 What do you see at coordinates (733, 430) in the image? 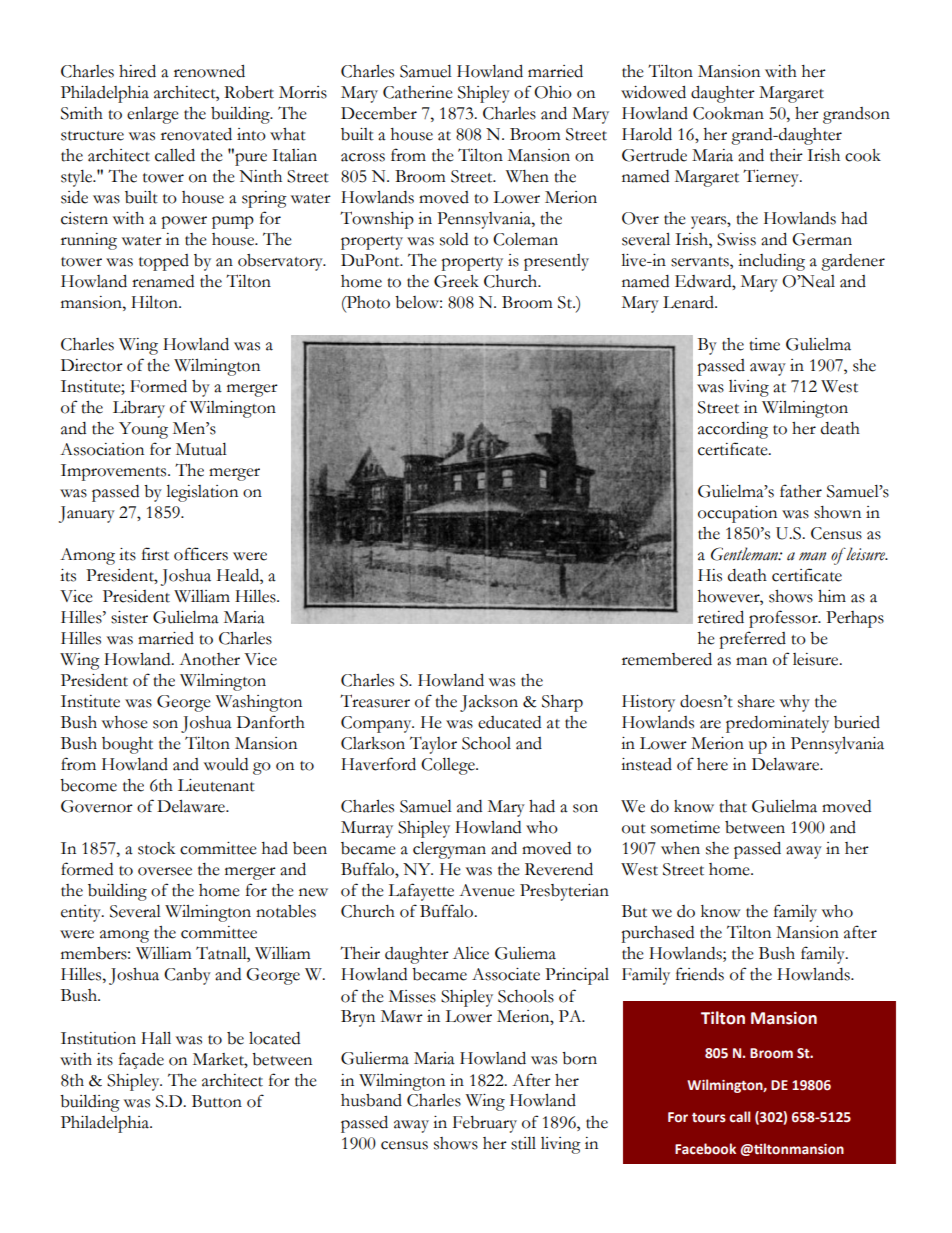
I see `according` at bounding box center [733, 430].
